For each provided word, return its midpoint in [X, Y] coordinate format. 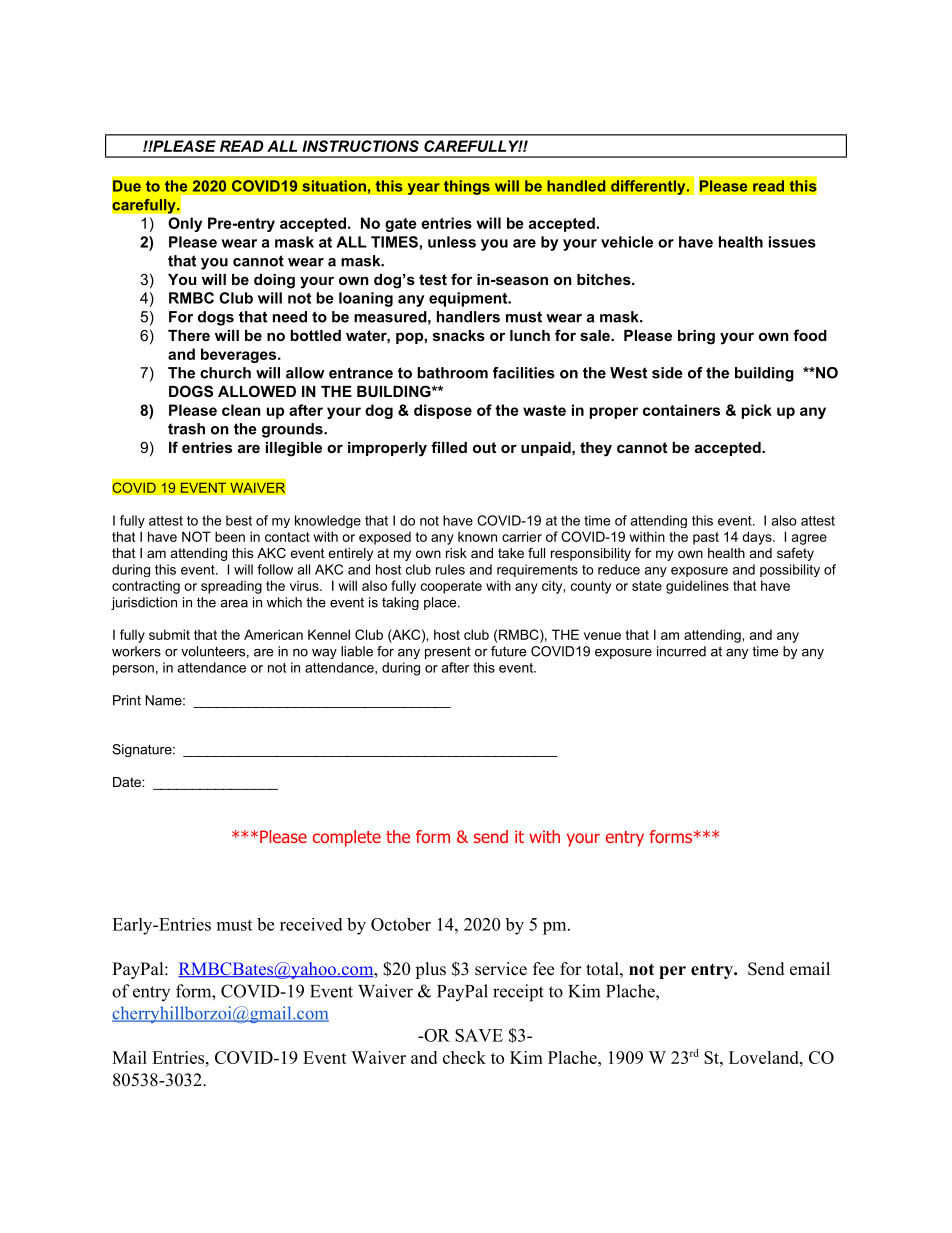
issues [792, 242]
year [423, 189]
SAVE [479, 1035]
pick [757, 411]
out [484, 447]
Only [185, 224]
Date [128, 782]
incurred [681, 651]
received [311, 924]
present [448, 652]
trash [186, 429]
